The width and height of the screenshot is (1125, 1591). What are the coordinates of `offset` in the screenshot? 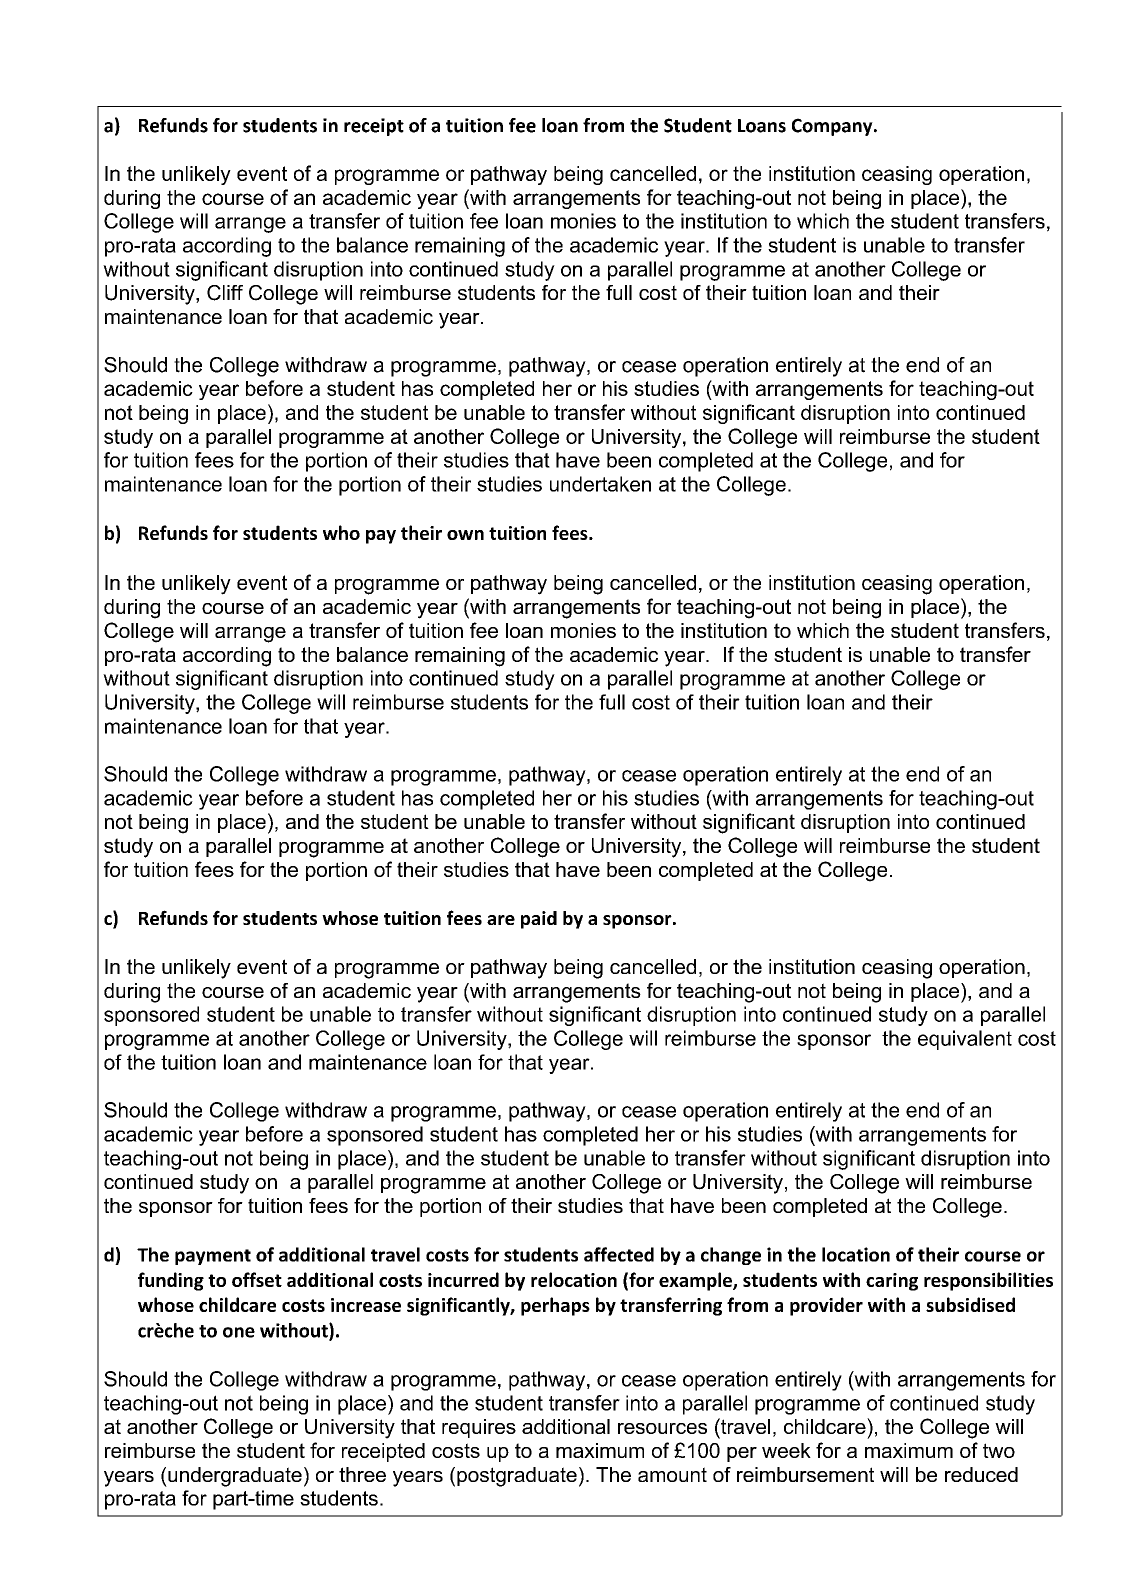 It's located at (257, 1279).
